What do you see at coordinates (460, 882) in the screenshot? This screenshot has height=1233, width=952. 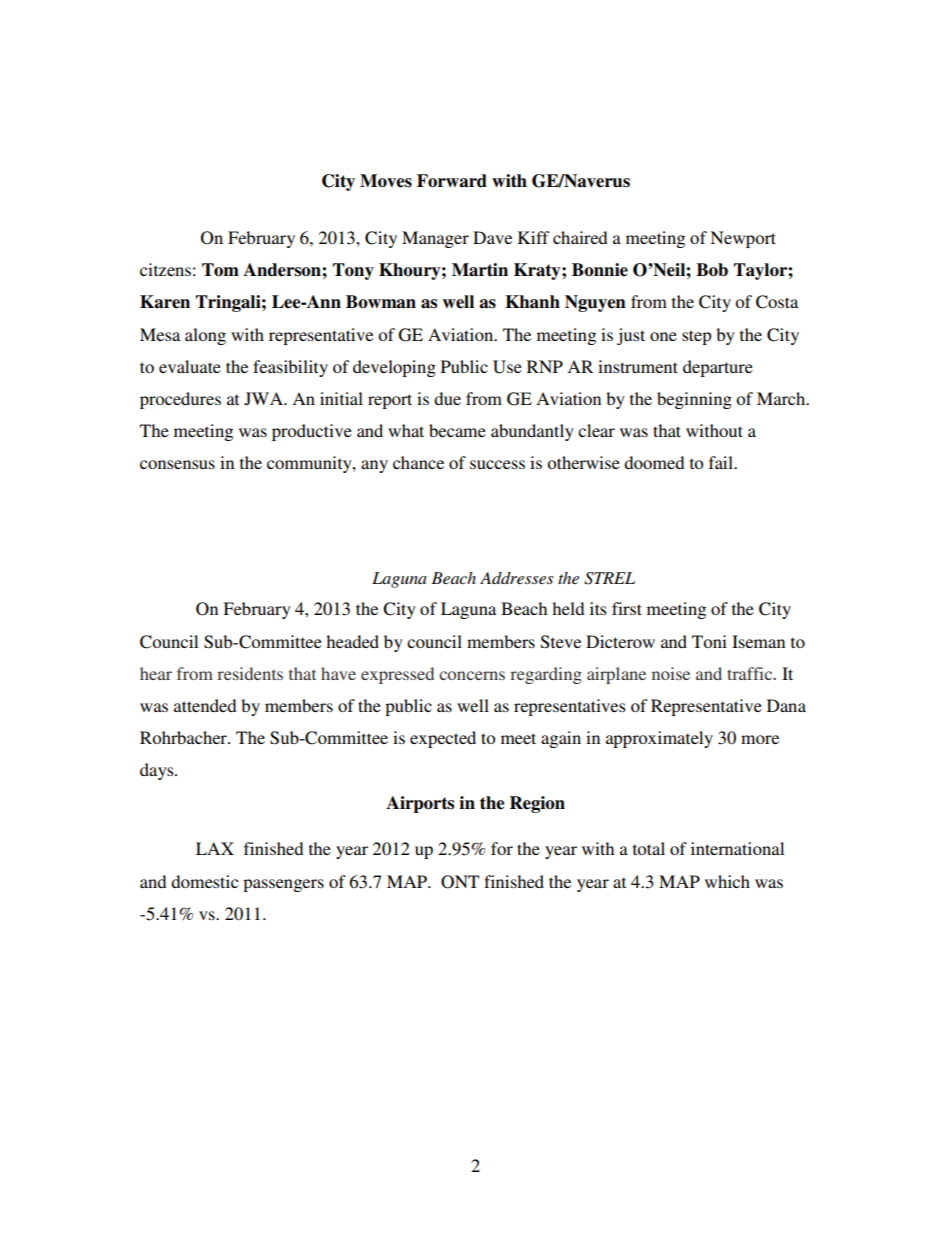 I see `ONT` at bounding box center [460, 882].
